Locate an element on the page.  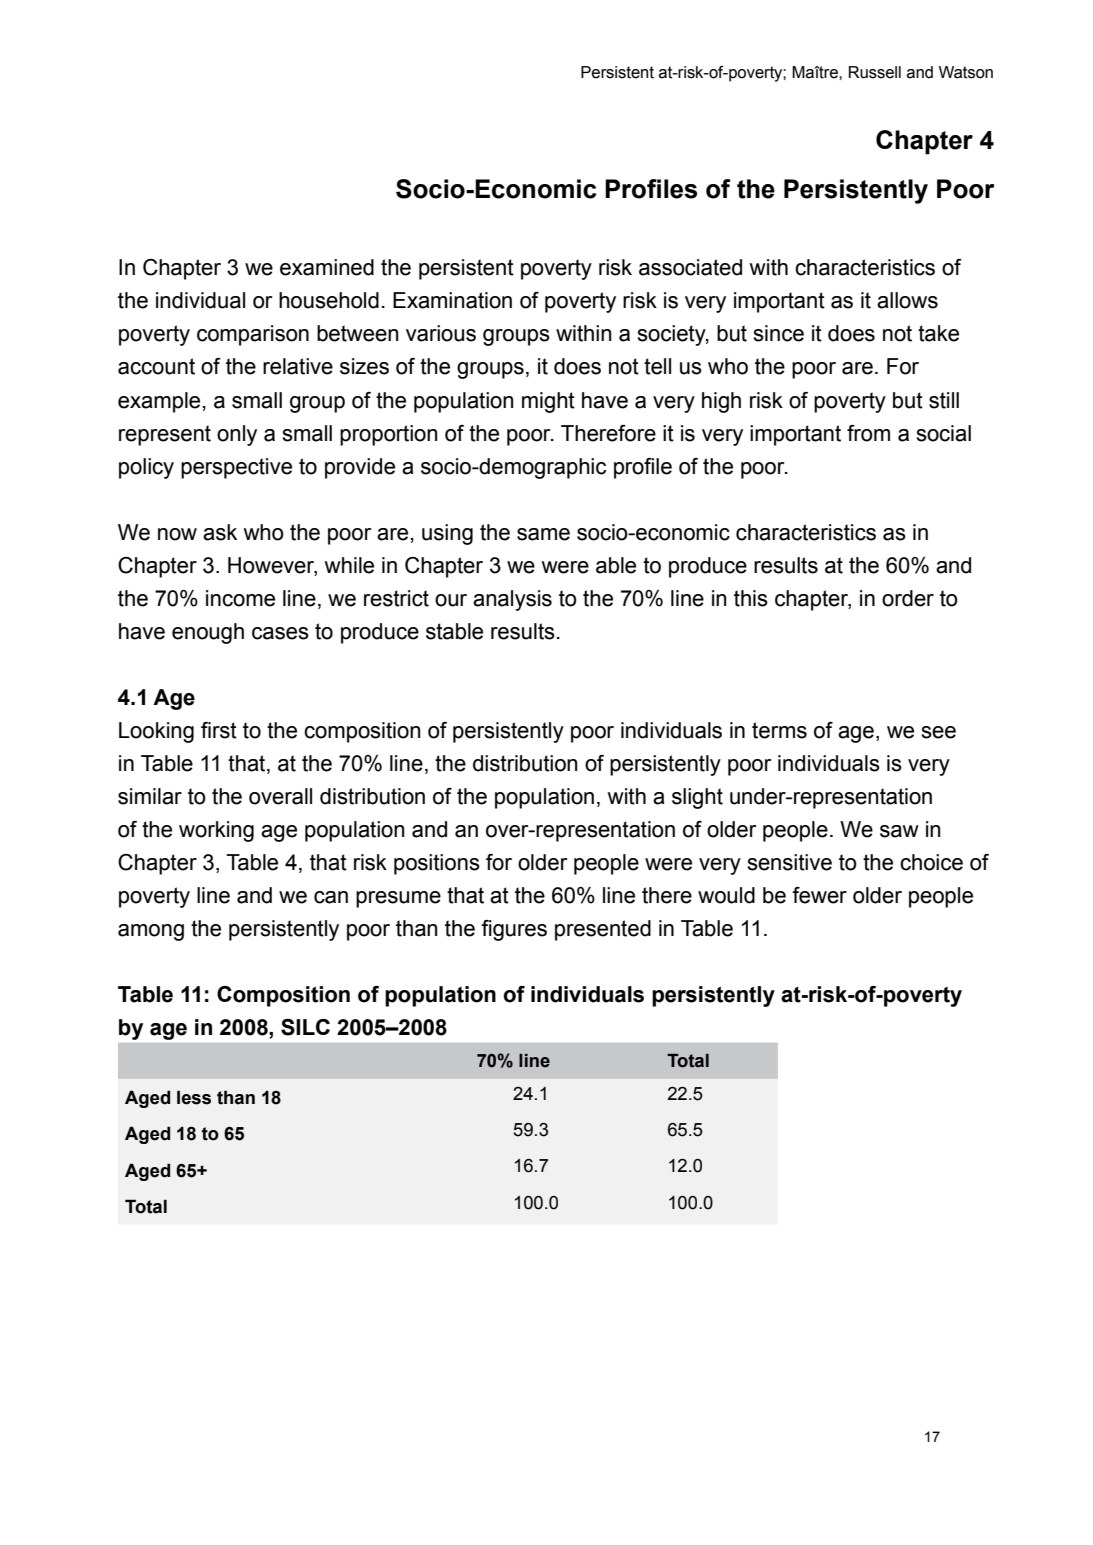
examined is located at coordinates (327, 267).
